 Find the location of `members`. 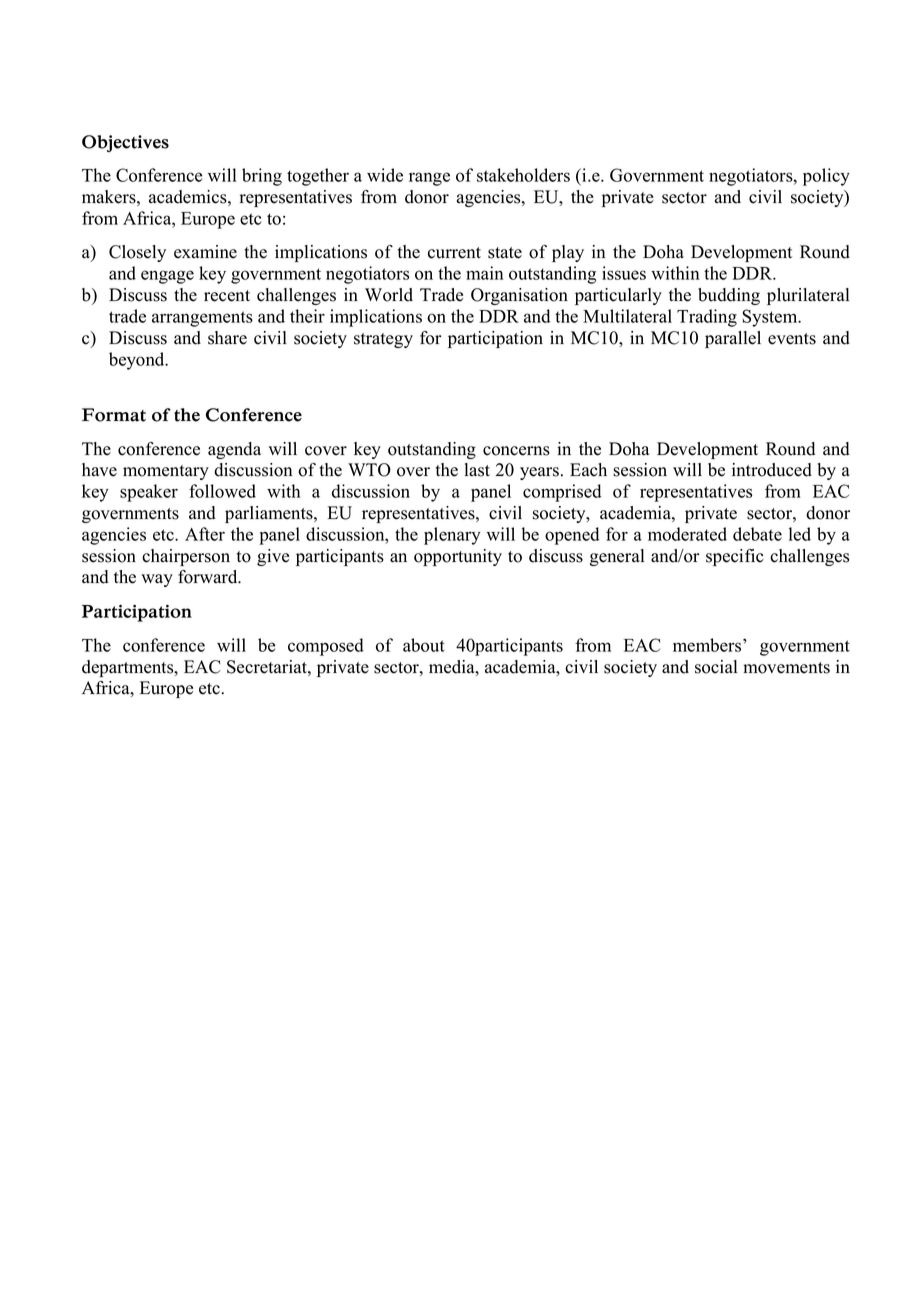

members is located at coordinates (708, 645).
